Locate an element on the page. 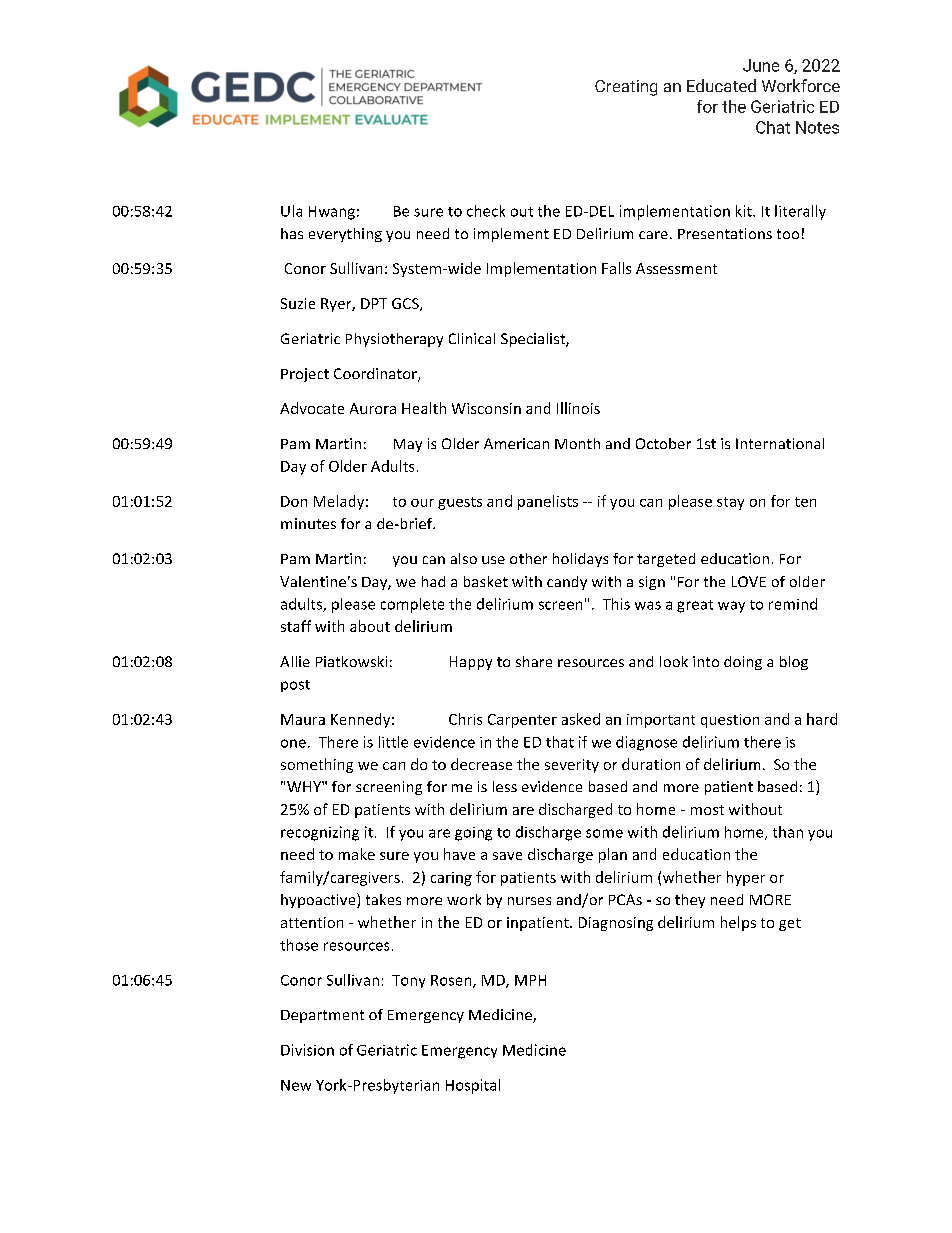 The height and width of the document is (1233, 952). Illinois is located at coordinates (578, 408).
